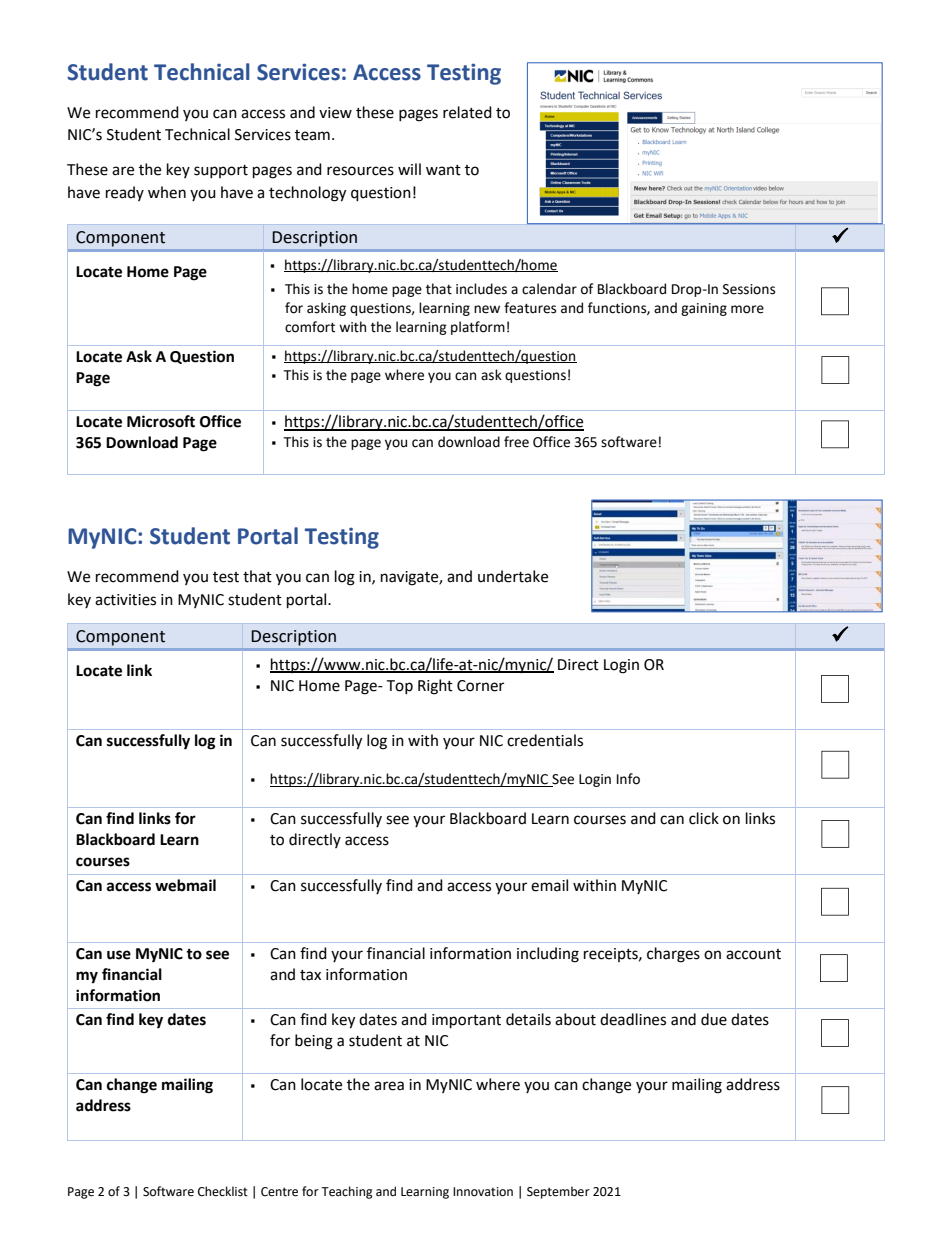 The image size is (952, 1233). I want to click on want, so click(443, 170).
